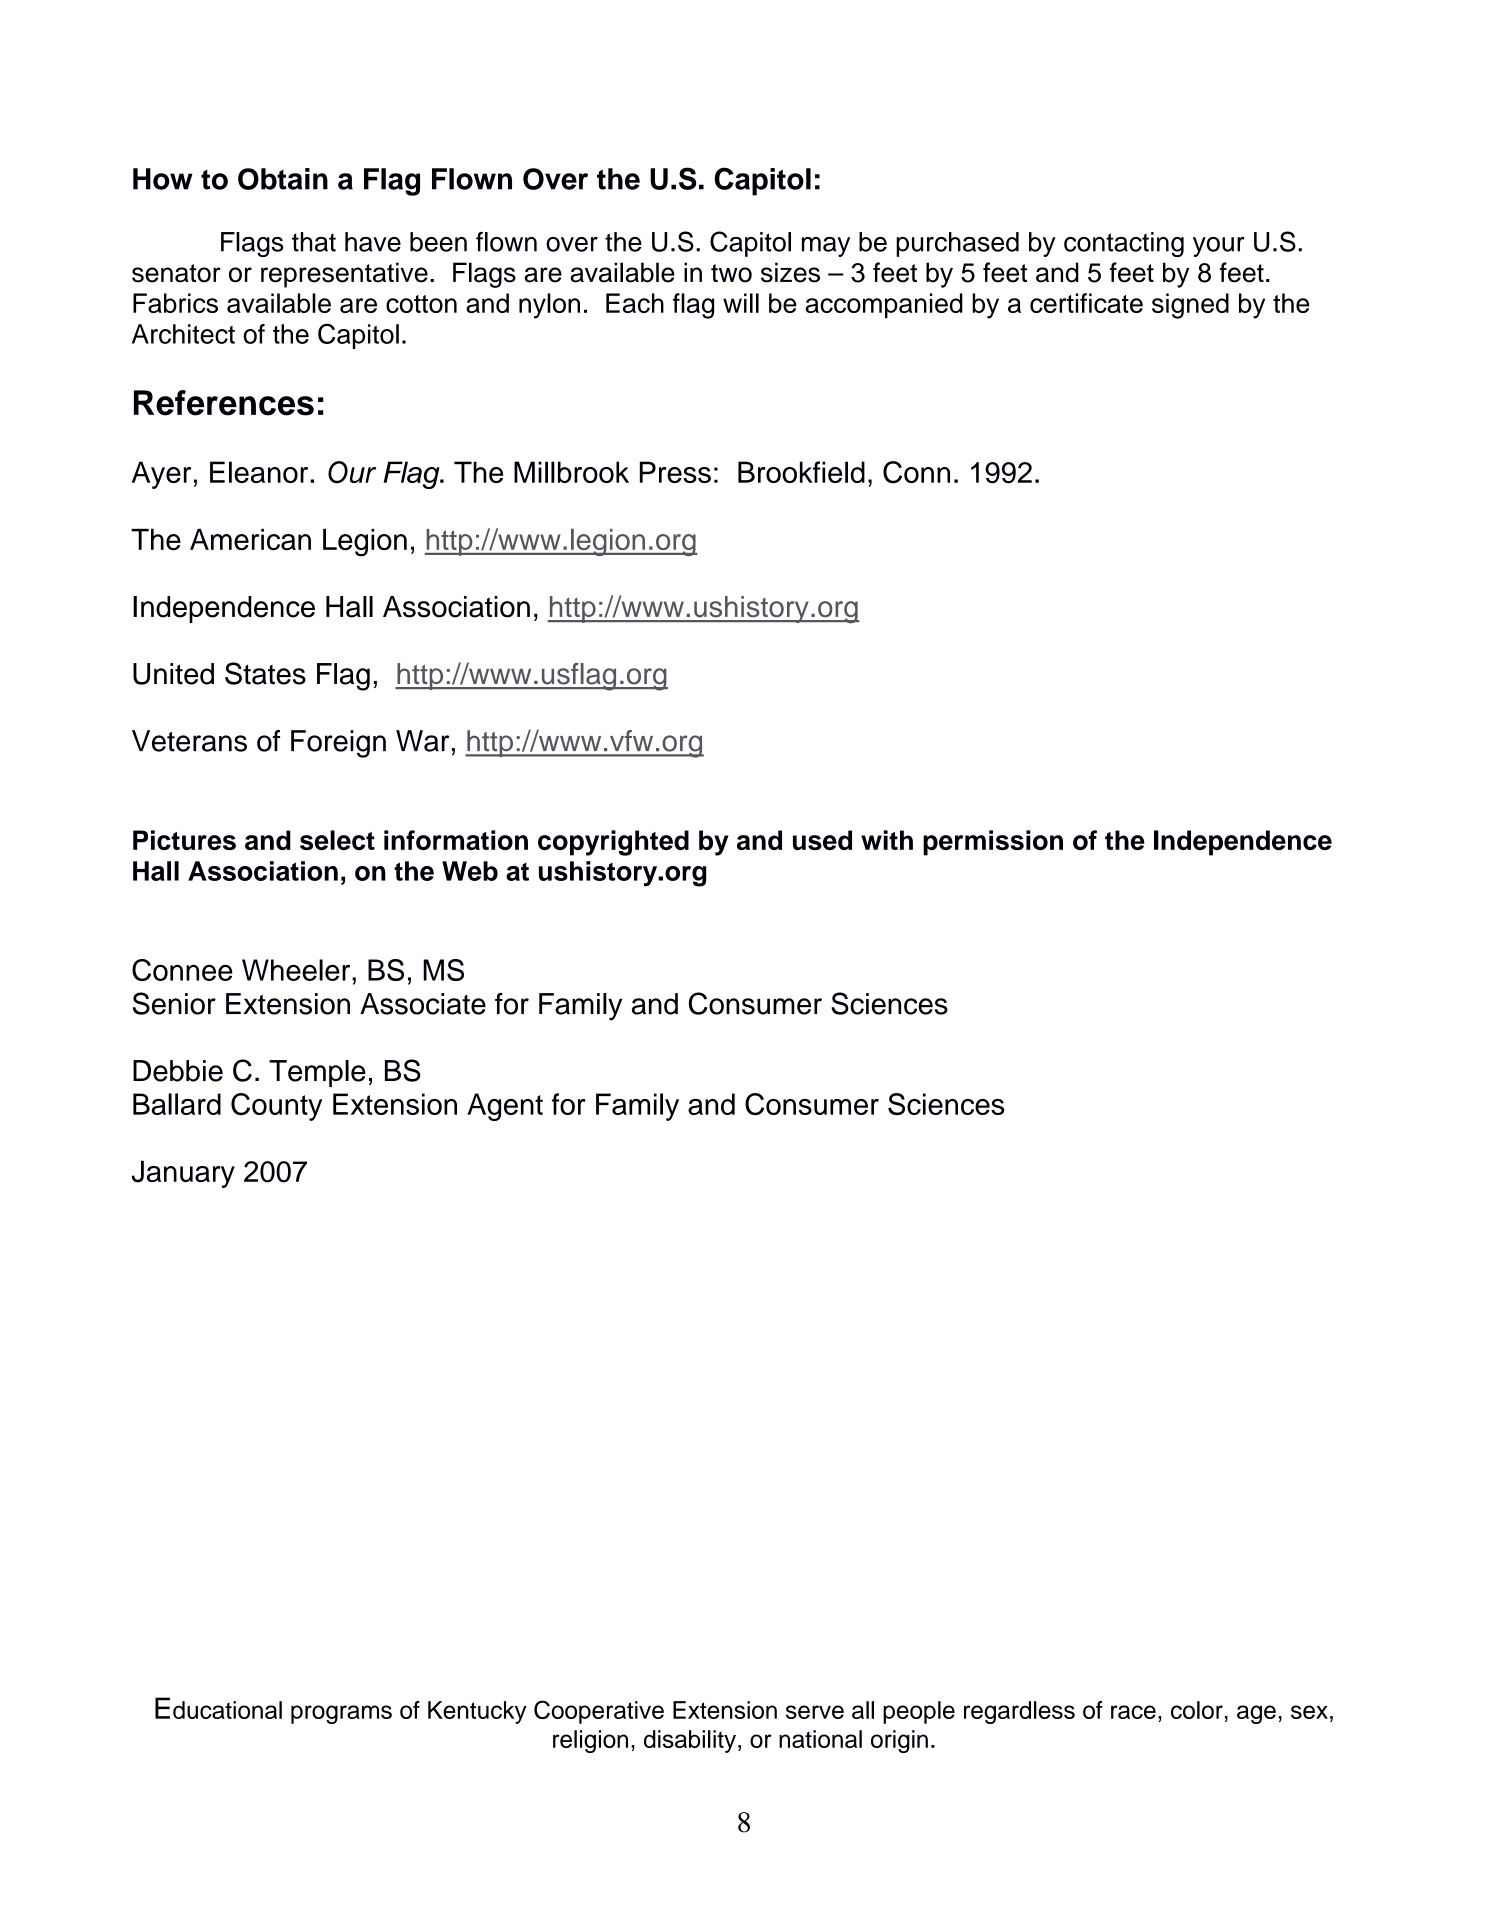 The image size is (1488, 1926). Describe the element at coordinates (675, 472) in the page. I see `Press` at that location.
